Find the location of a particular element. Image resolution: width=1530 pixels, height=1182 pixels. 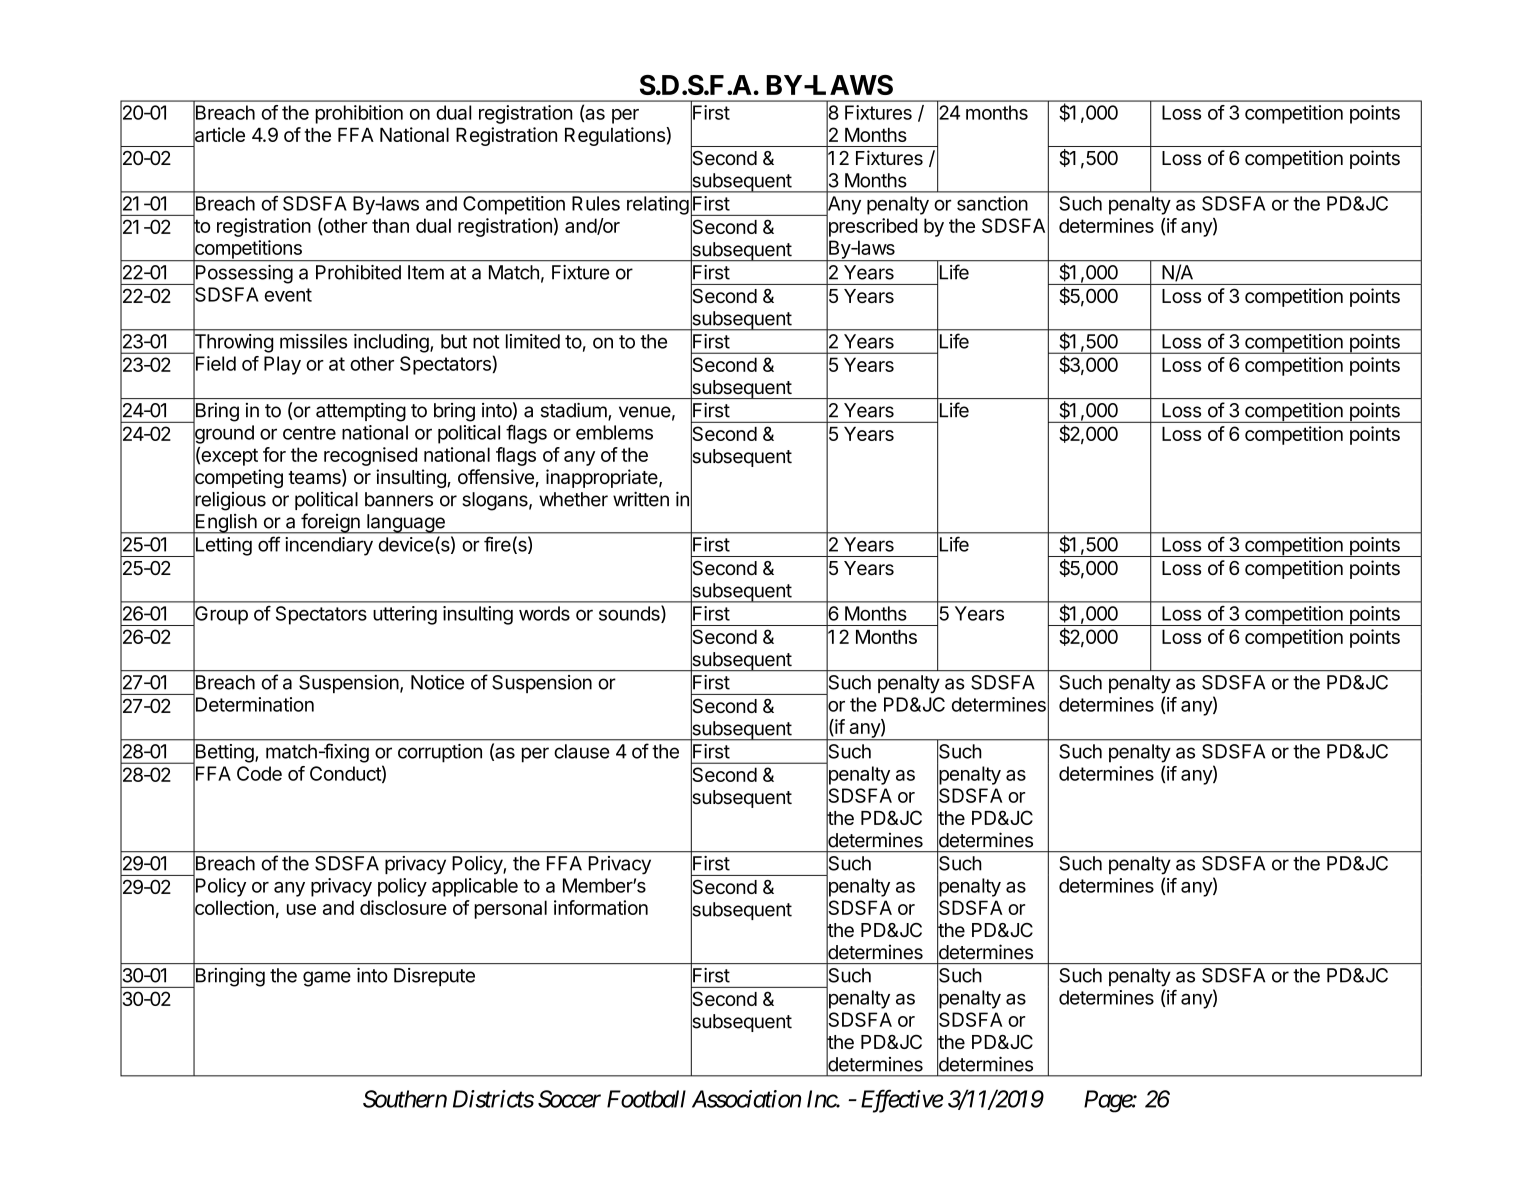

sanction is located at coordinates (992, 203).
